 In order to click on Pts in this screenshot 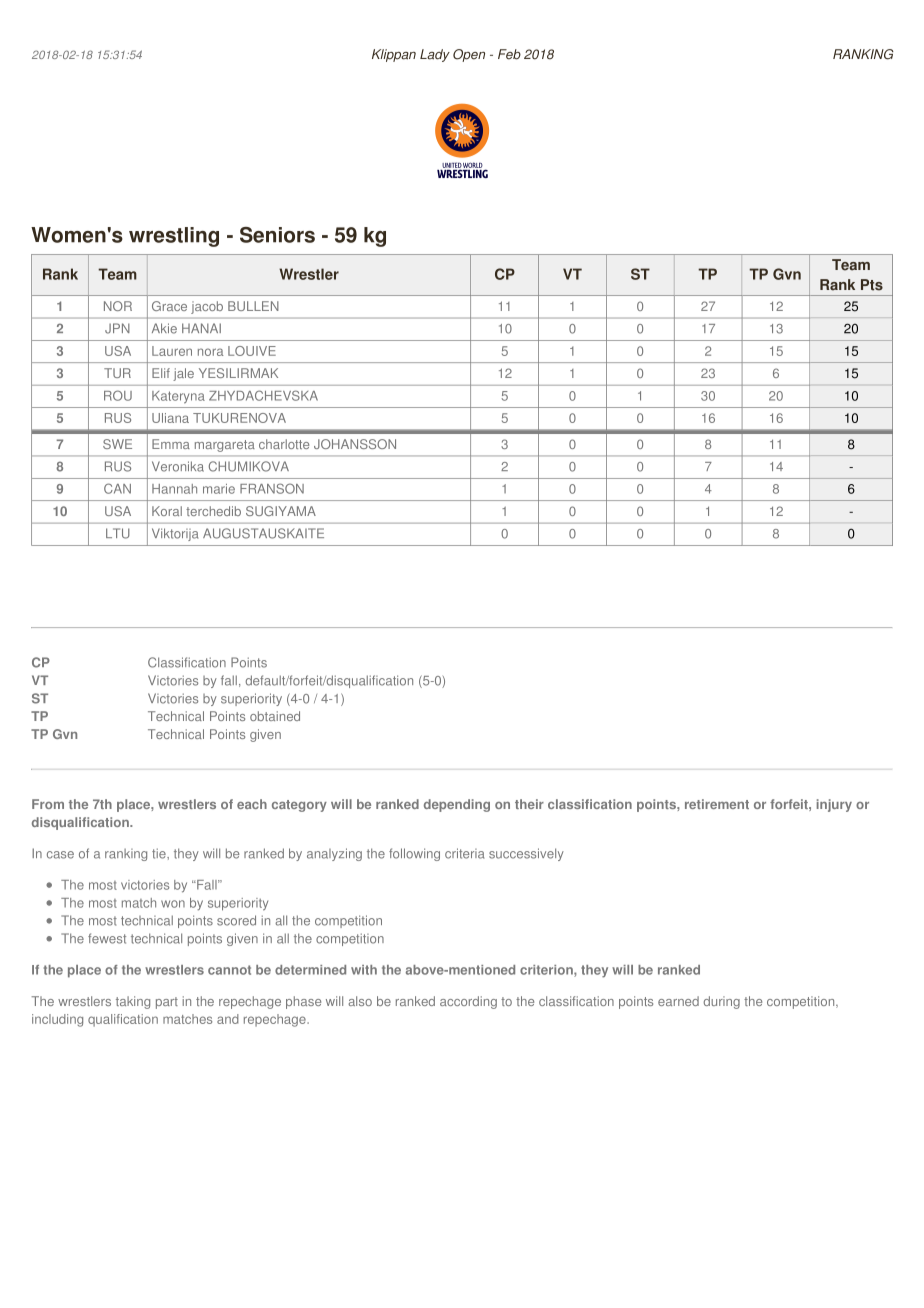, I will do `click(872, 285)`.
